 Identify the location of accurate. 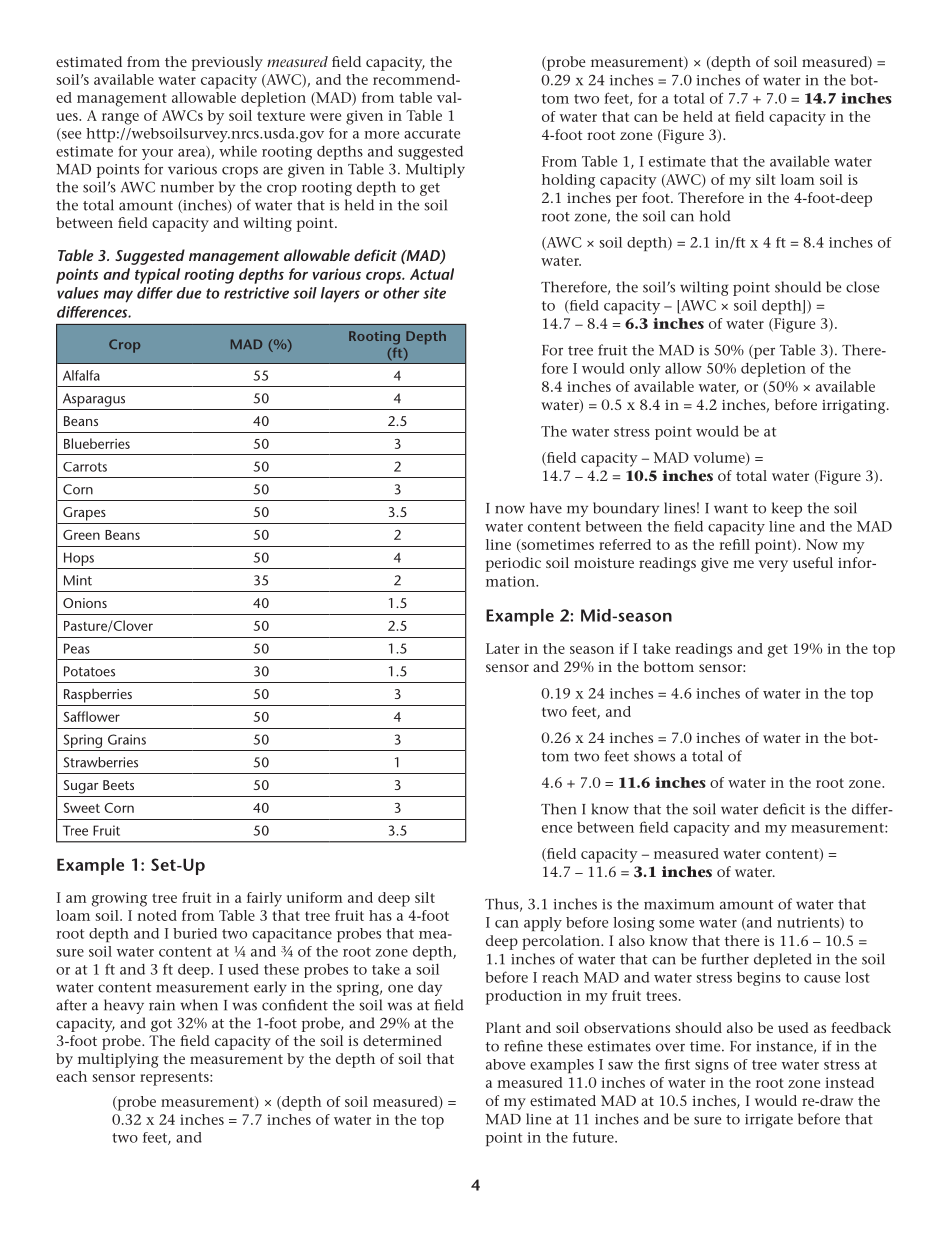
(432, 134).
